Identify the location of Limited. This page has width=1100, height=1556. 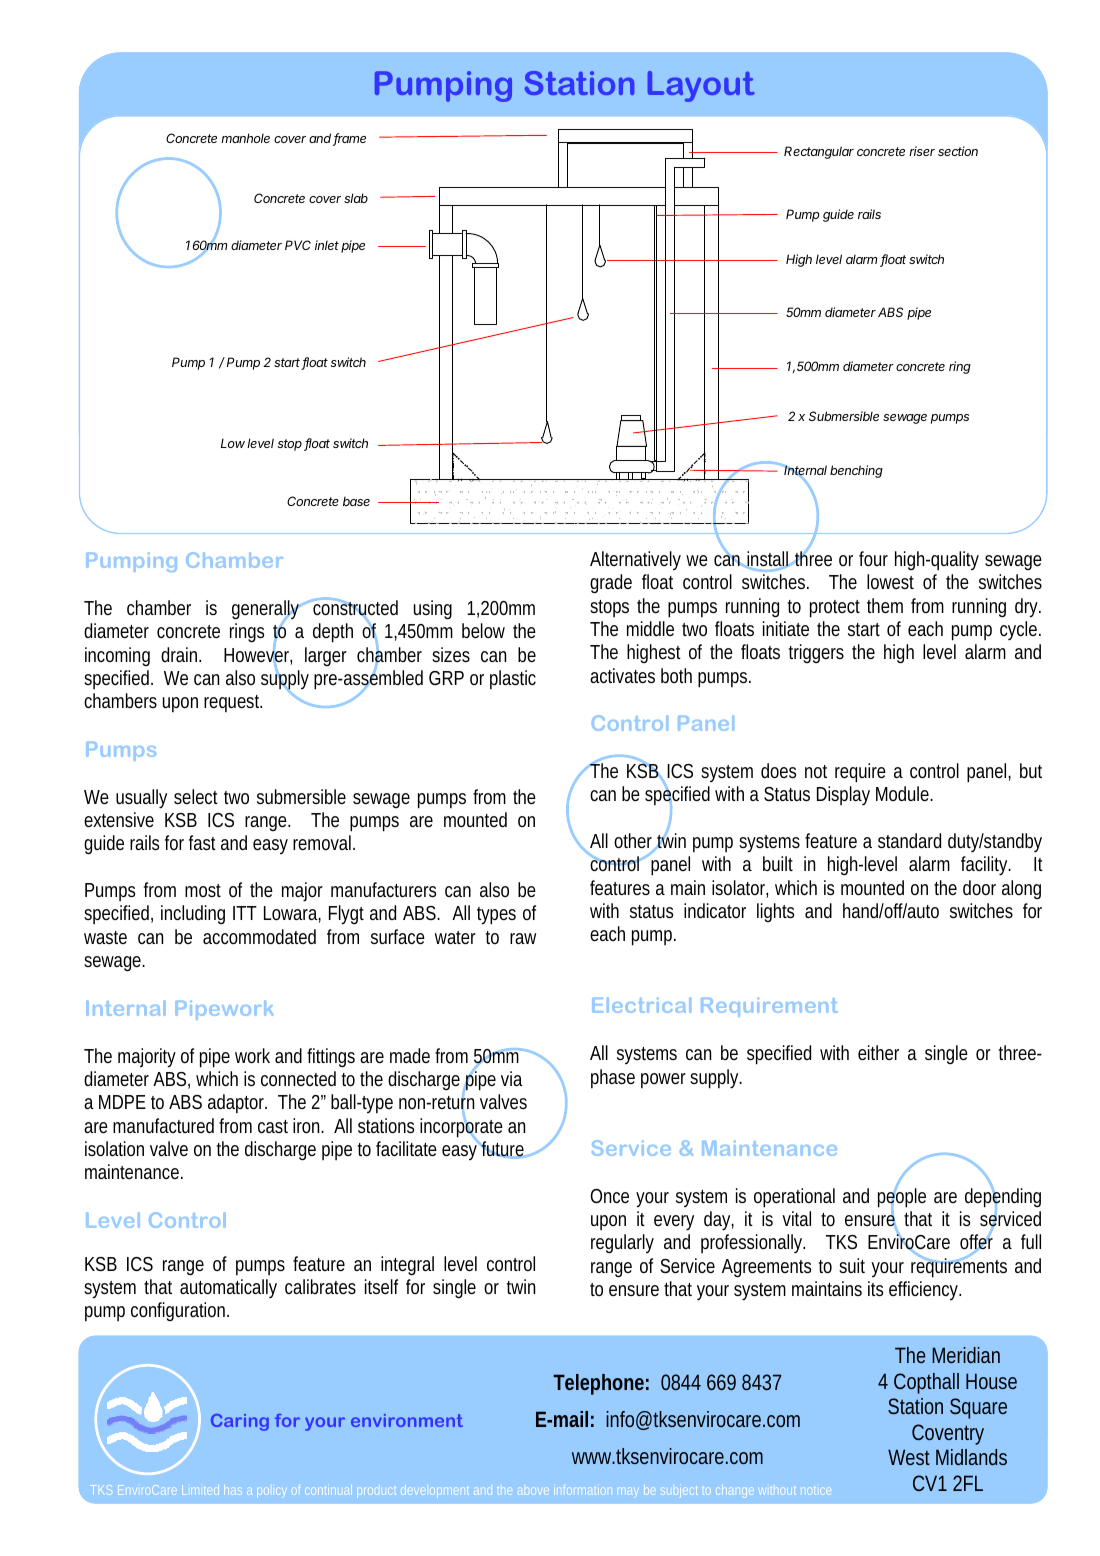
(200, 1490).
